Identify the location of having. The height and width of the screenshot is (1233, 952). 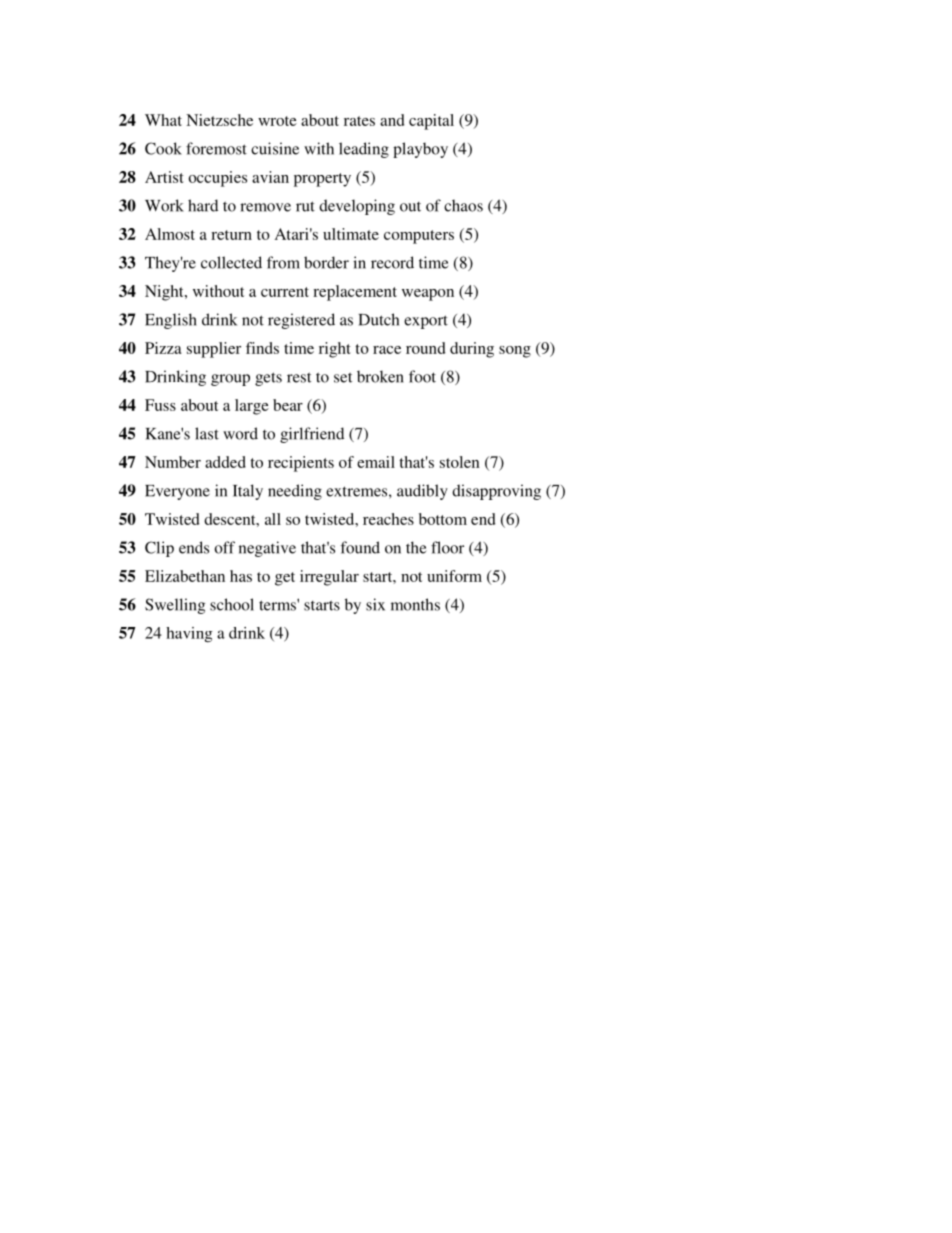
(189, 634).
